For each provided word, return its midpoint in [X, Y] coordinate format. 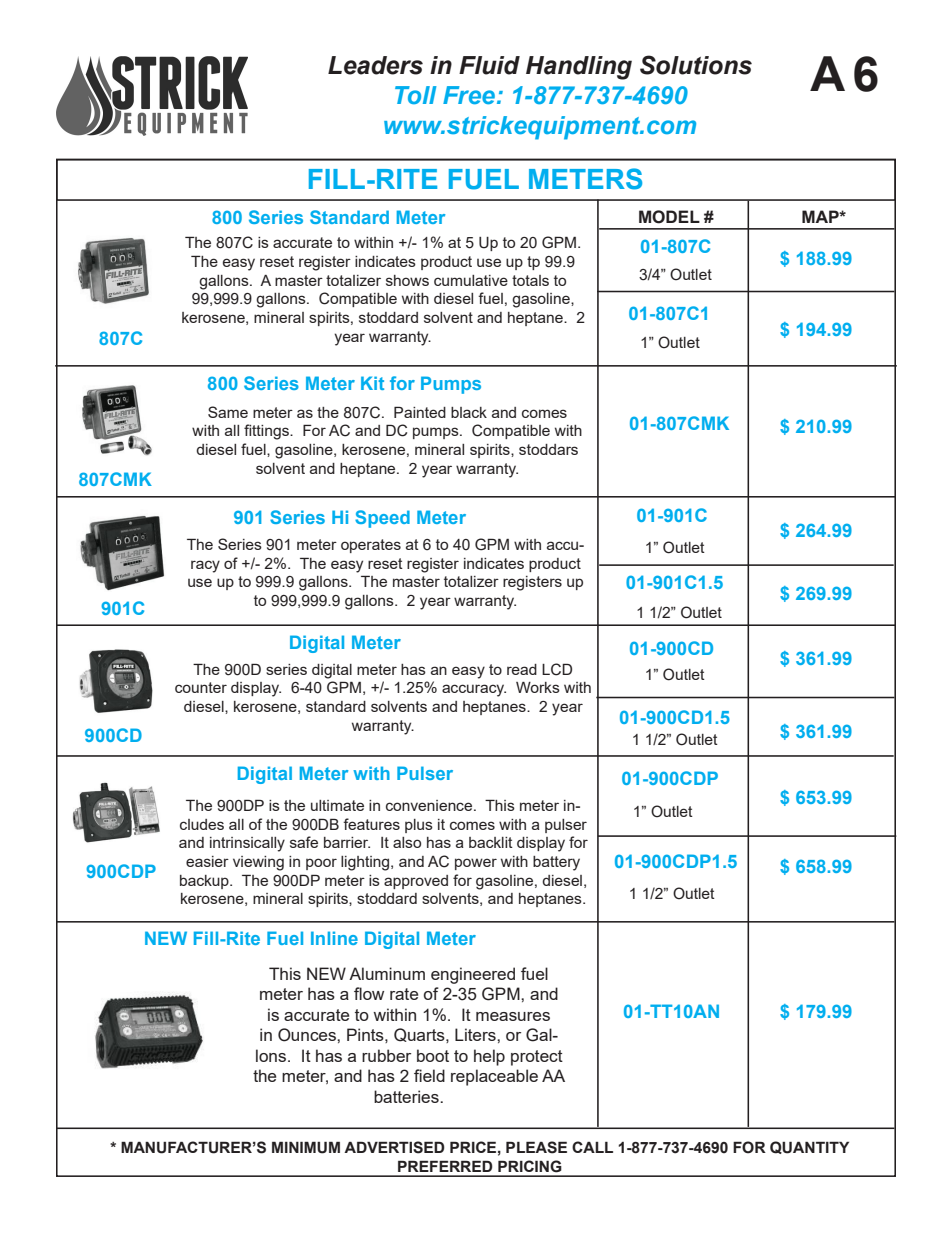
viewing [258, 863]
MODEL [669, 217]
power [476, 864]
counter [201, 687]
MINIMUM [306, 1147]
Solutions [696, 65]
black [469, 412]
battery [556, 863]
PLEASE [536, 1147]
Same [228, 412]
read [522, 669]
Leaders [375, 65]
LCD [557, 669]
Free [469, 95]
